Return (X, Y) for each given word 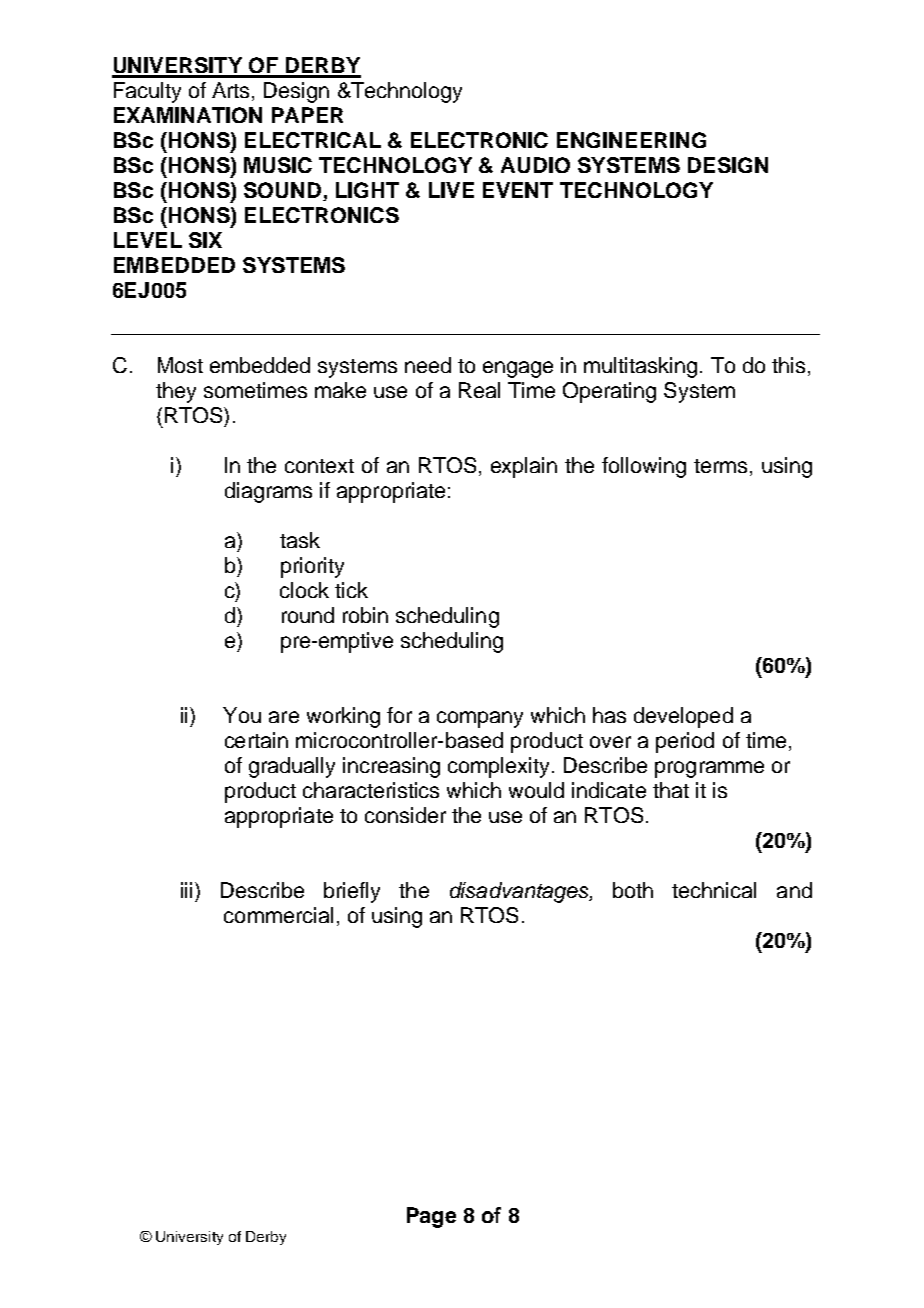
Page (431, 1217)
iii (186, 890)
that (671, 790)
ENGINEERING (631, 140)
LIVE (451, 190)
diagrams (268, 492)
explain (524, 467)
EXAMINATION (188, 115)
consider (405, 815)
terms (720, 466)
